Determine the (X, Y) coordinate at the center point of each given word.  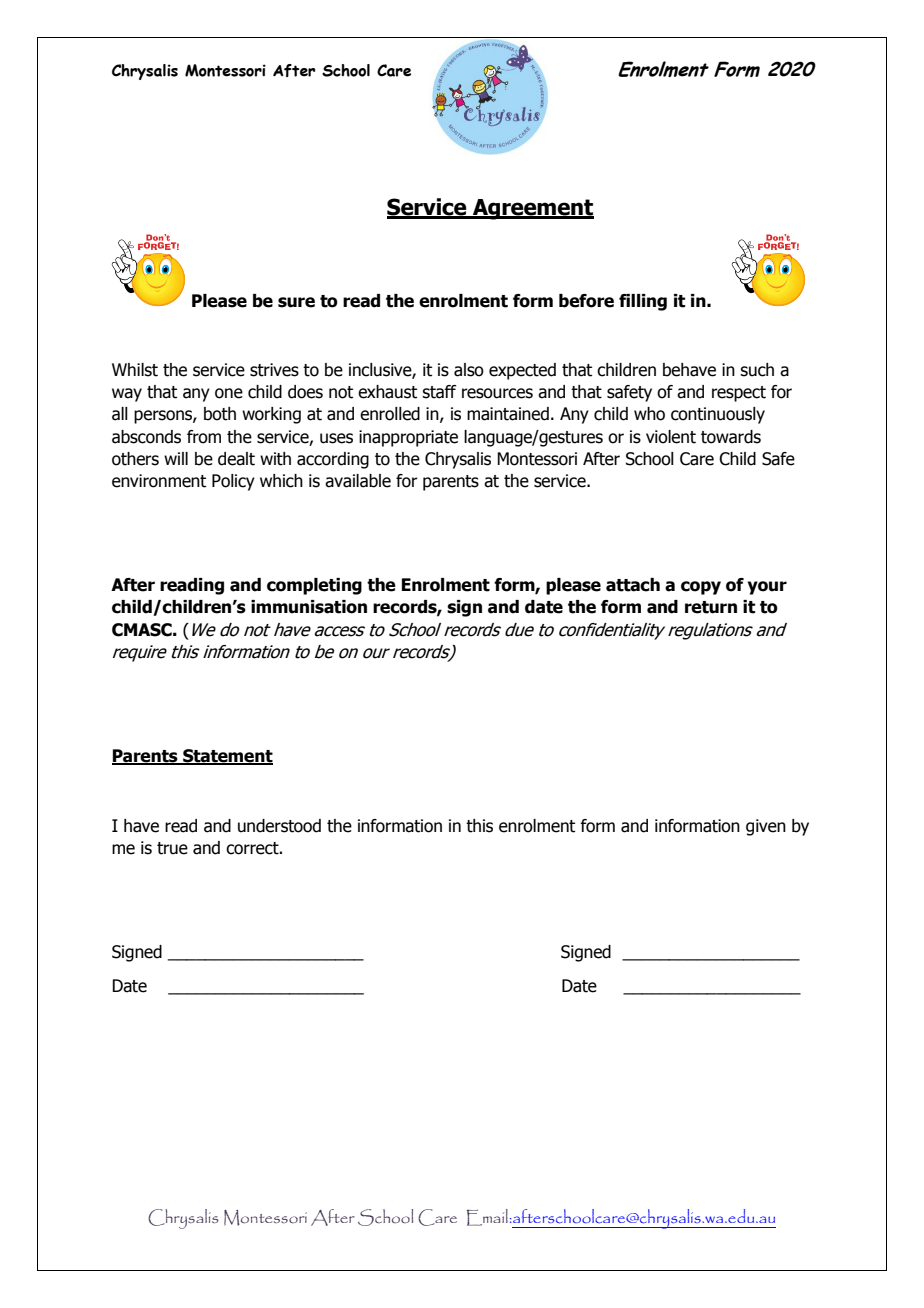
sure (296, 302)
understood (279, 826)
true (172, 848)
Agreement (532, 209)
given (766, 827)
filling (643, 302)
